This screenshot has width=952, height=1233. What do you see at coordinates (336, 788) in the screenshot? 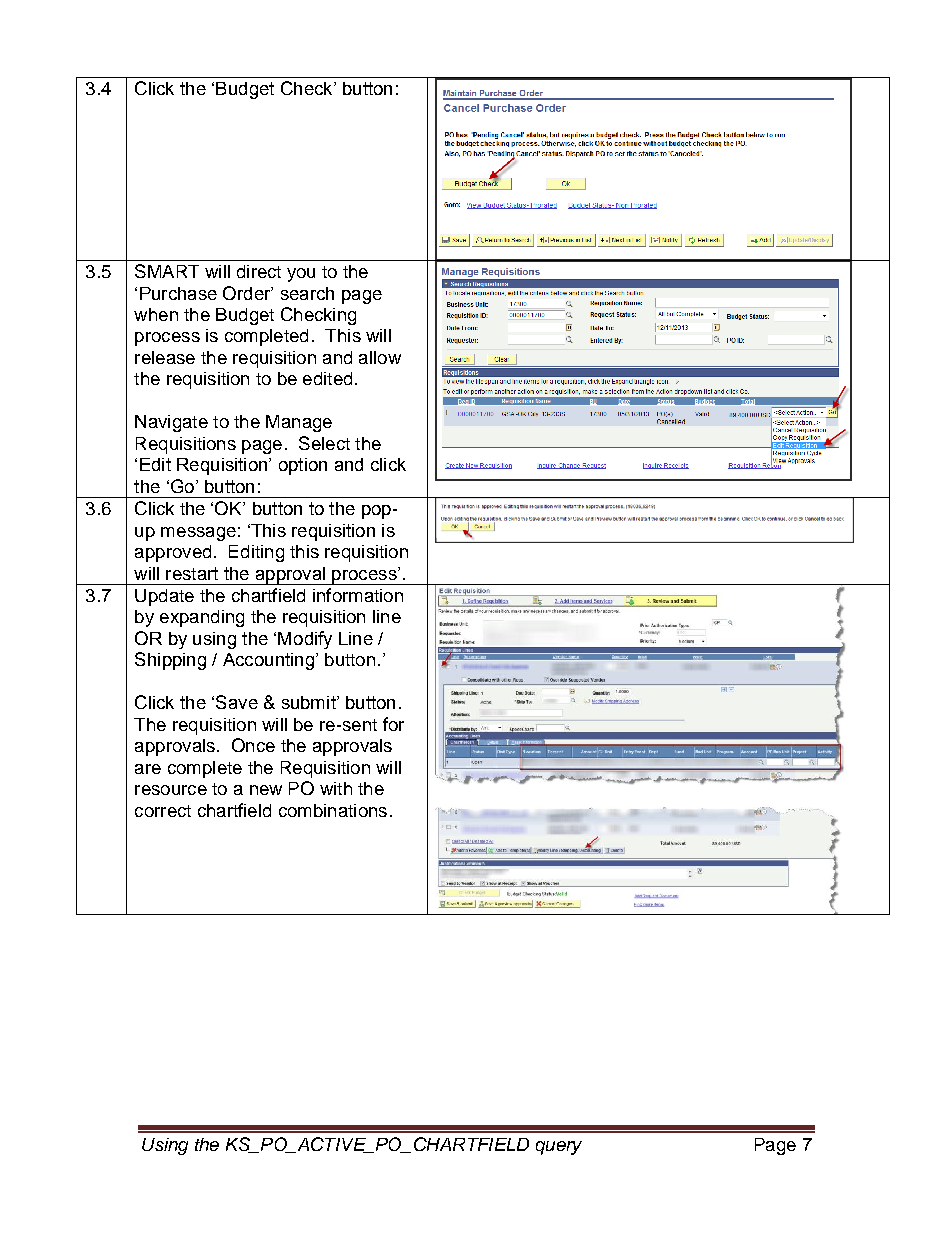
I see `with` at bounding box center [336, 788].
